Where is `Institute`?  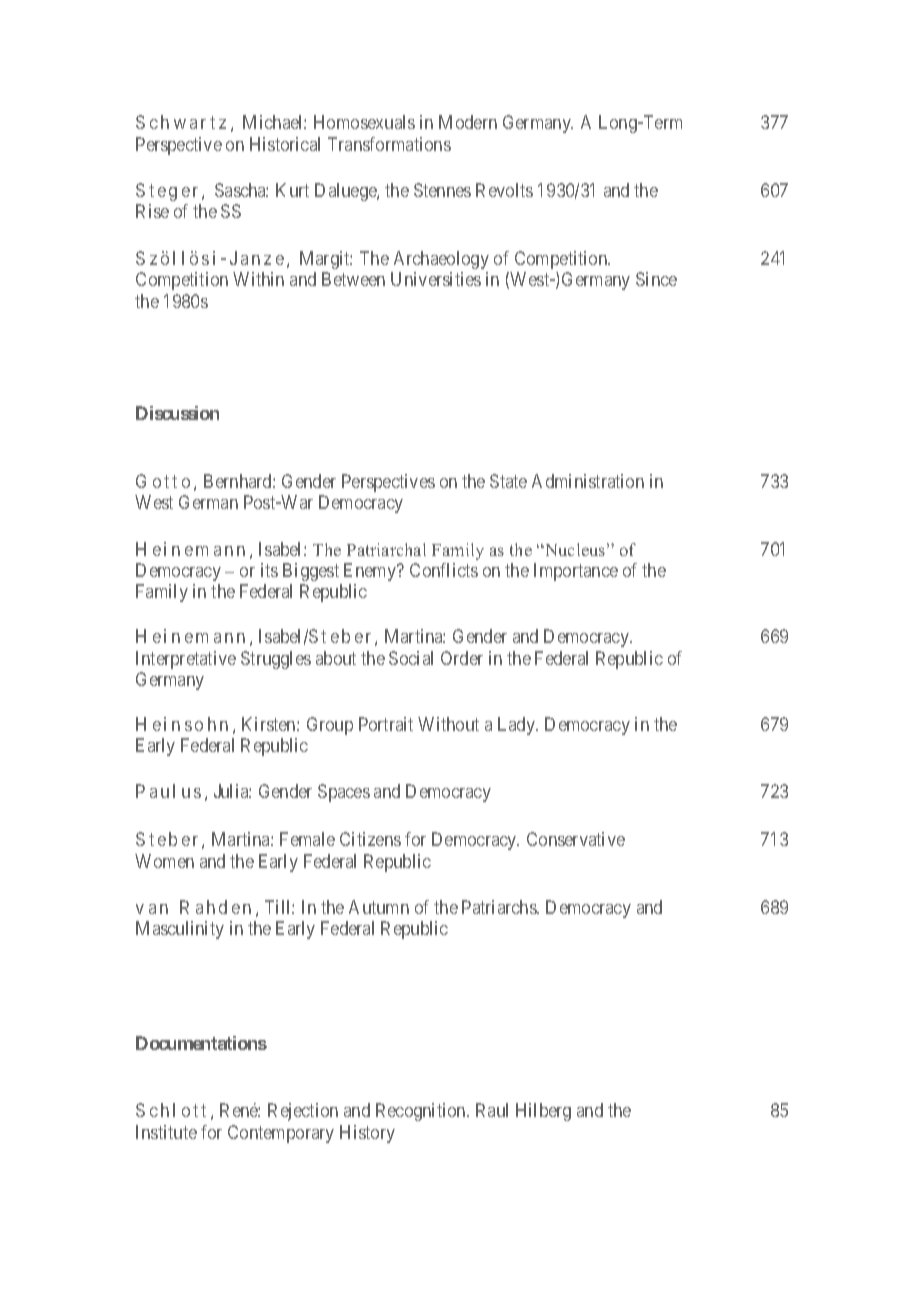 Institute is located at coordinates (166, 1132).
